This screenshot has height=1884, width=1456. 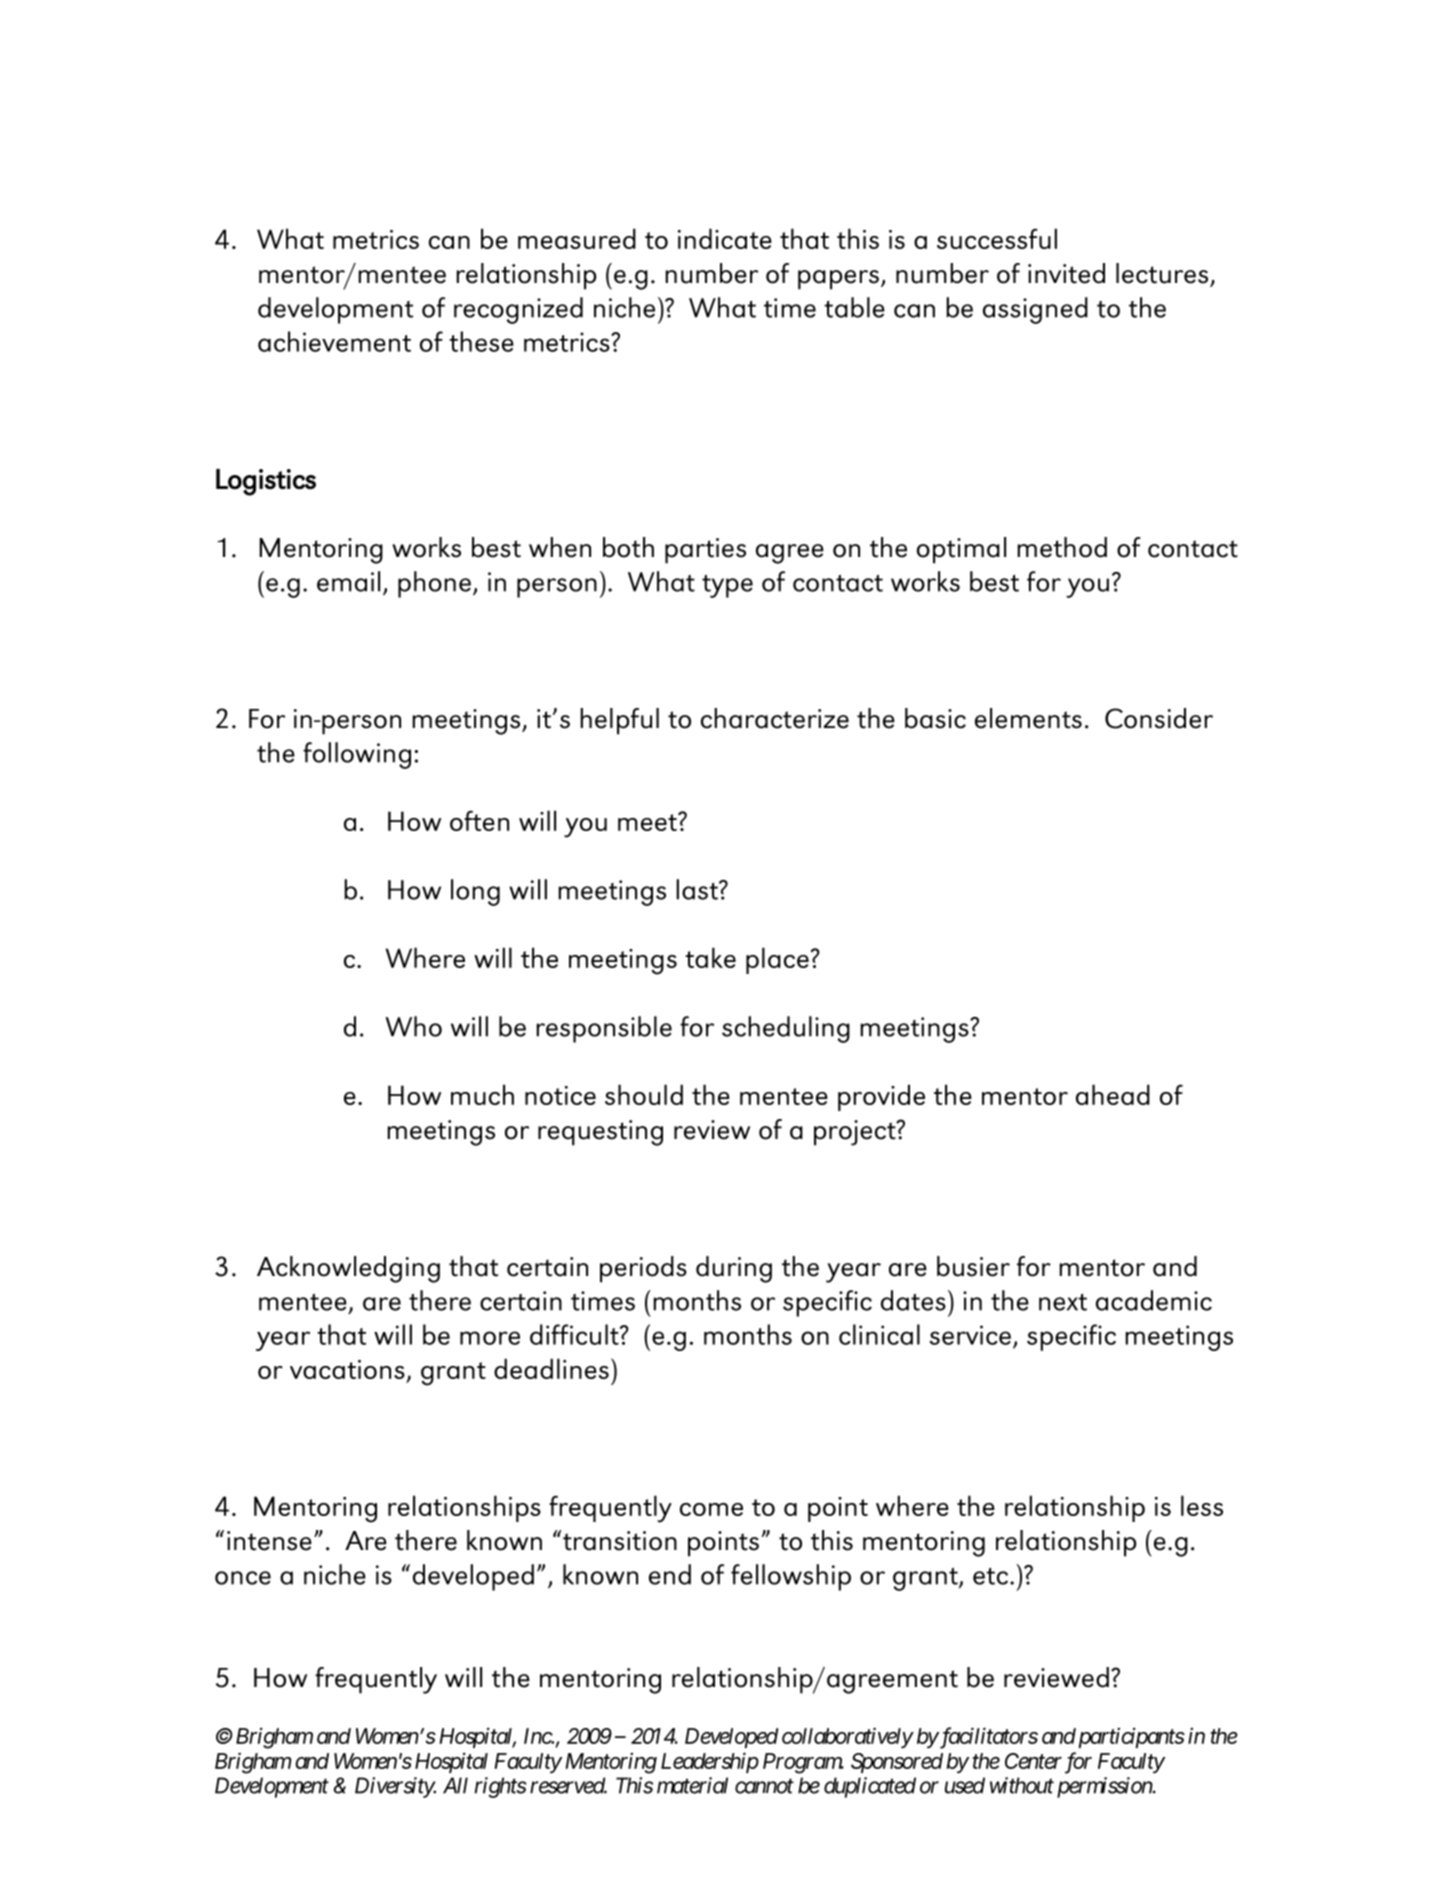 I want to click on ahead, so click(x=1113, y=1094).
